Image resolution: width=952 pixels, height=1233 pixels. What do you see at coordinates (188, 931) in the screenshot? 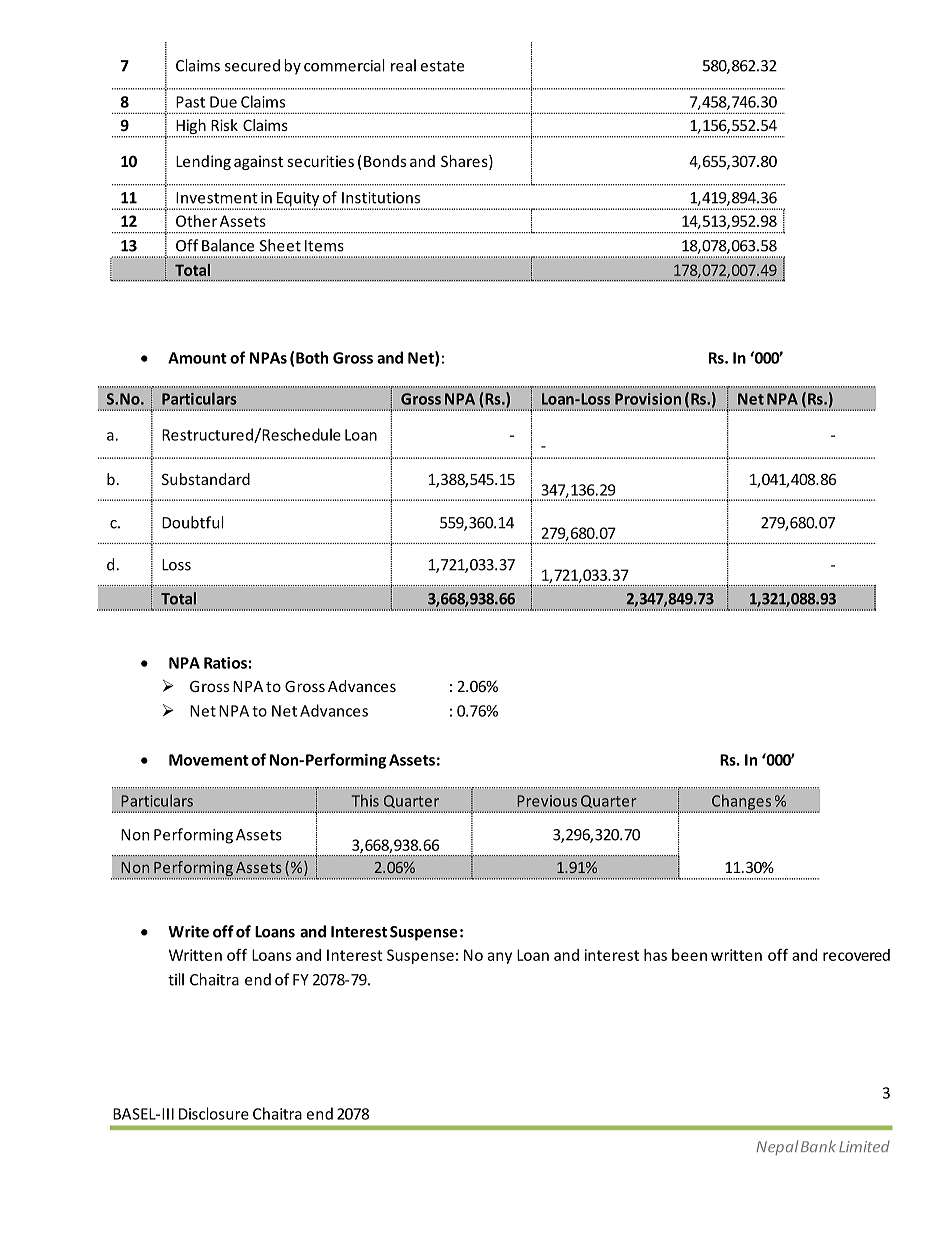
I see `Write` at bounding box center [188, 931].
